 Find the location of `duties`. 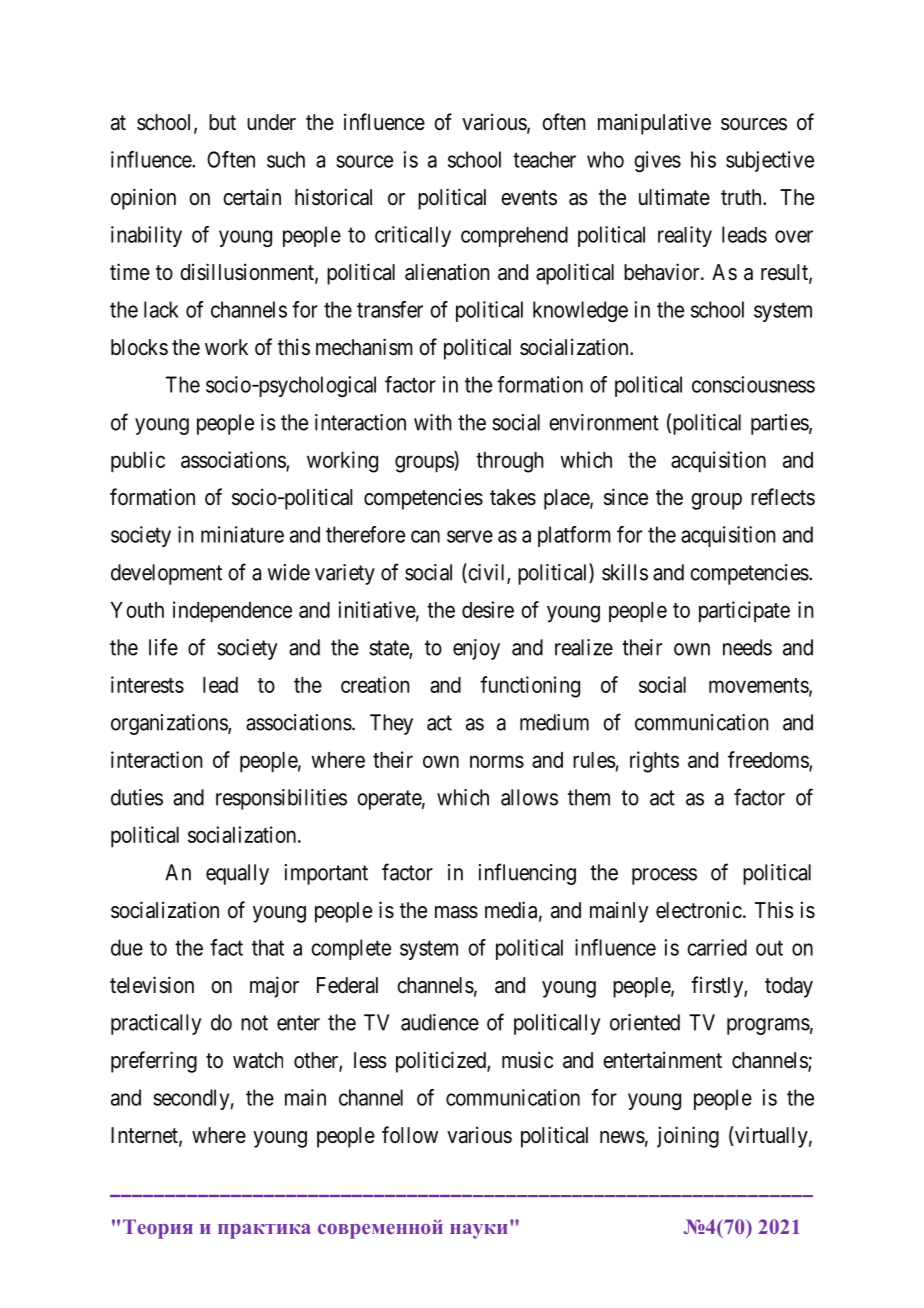

duties is located at coordinates (137, 797).
